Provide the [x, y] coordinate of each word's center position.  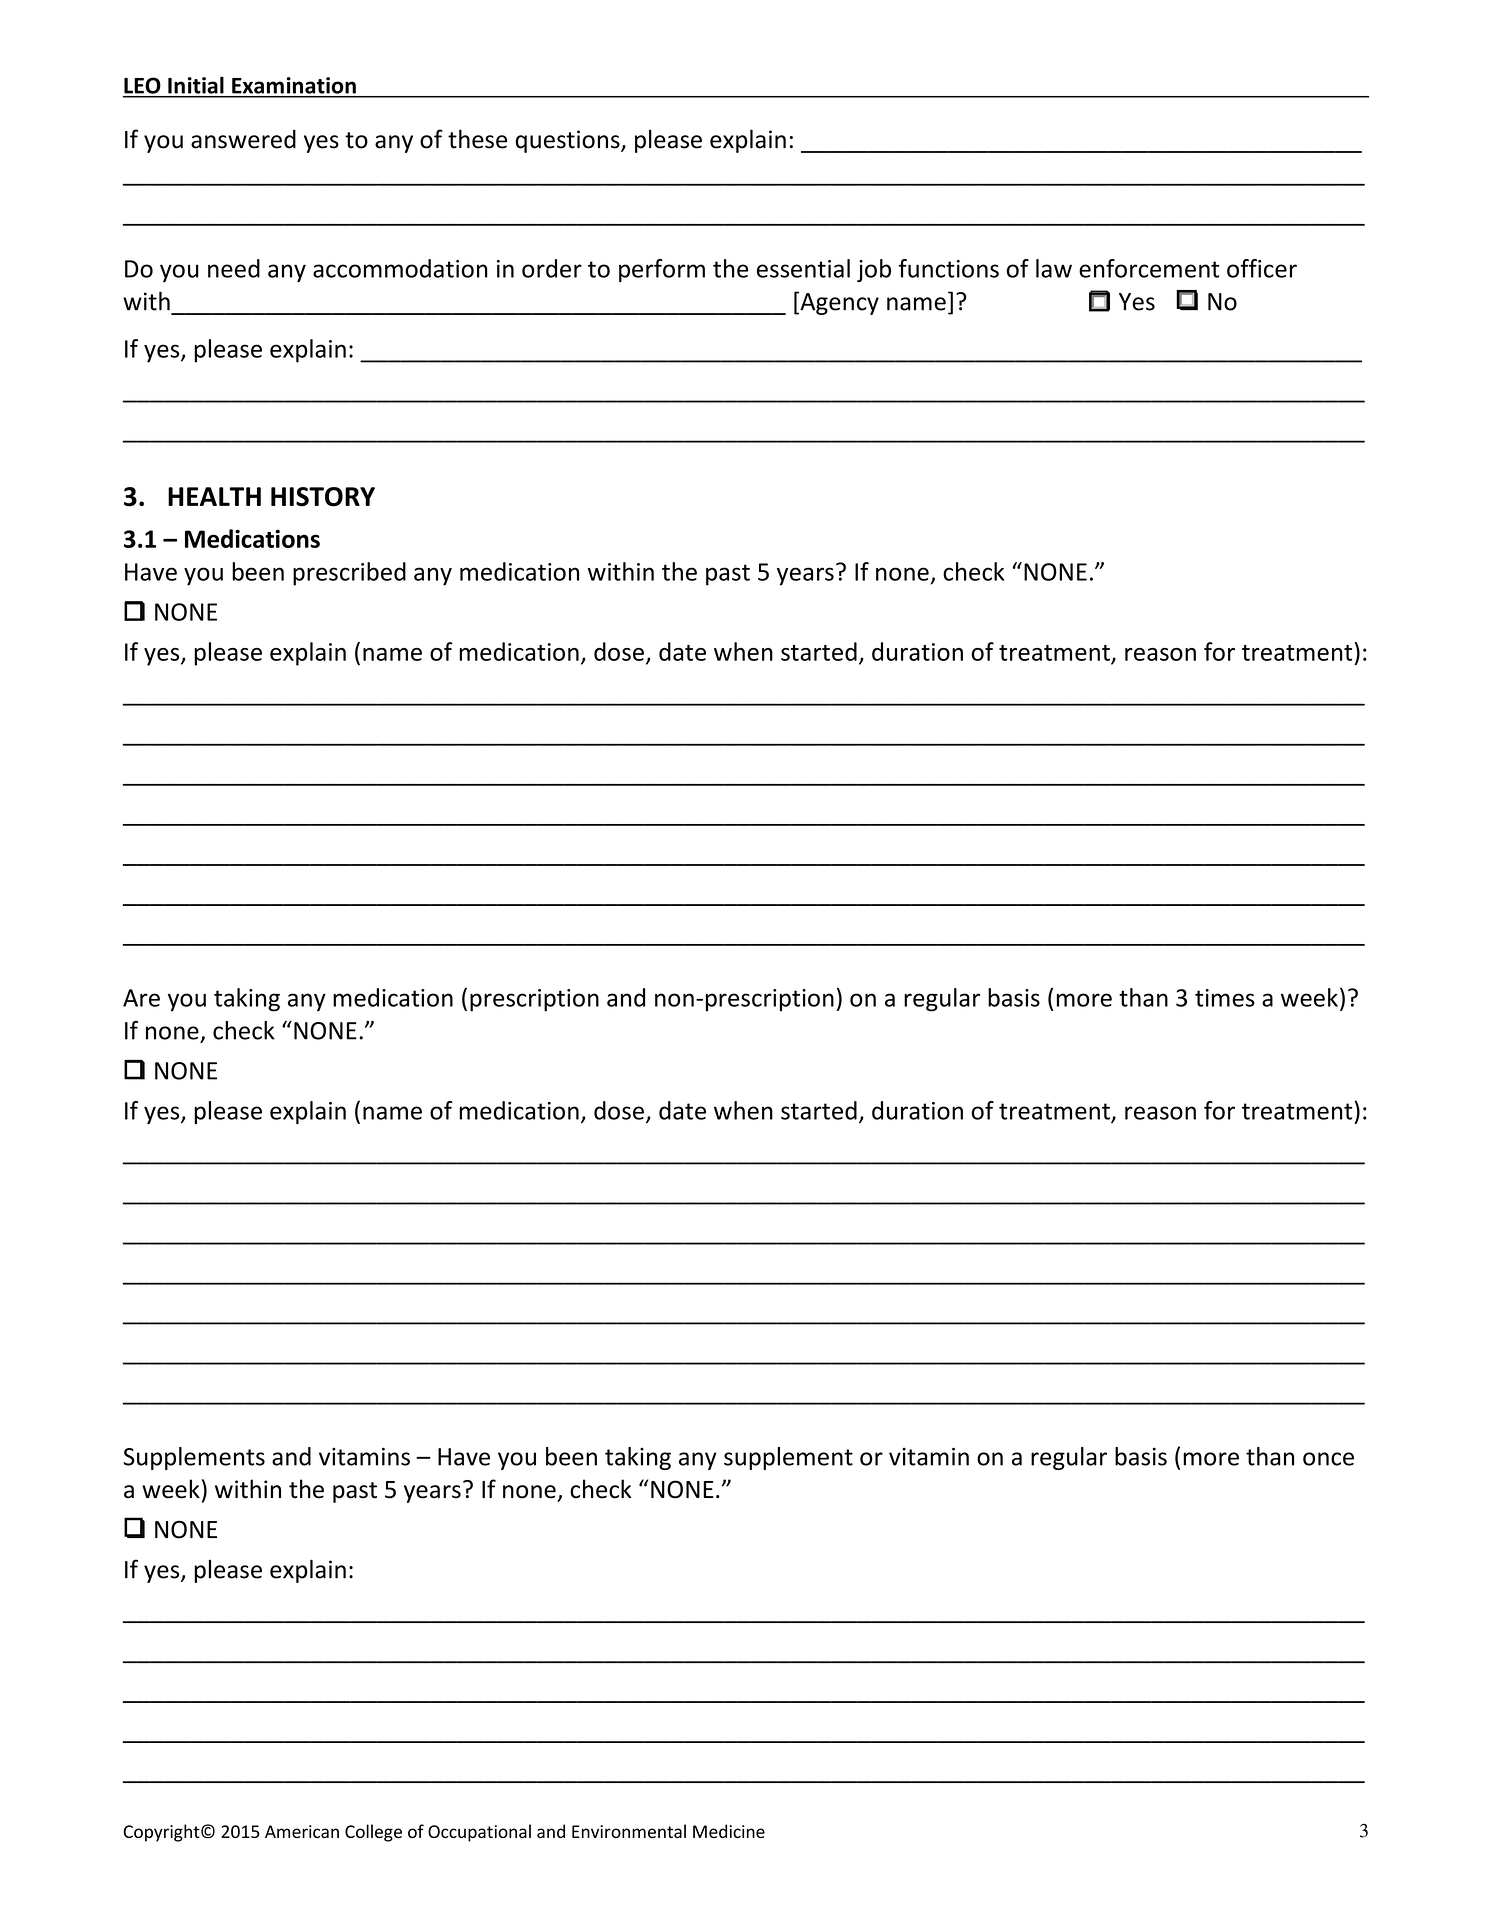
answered [243, 139]
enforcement [1149, 268]
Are [141, 998]
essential [803, 268]
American [302, 1831]
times [1225, 998]
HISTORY [323, 497]
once [1328, 1459]
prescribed [349, 574]
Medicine [729, 1831]
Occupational [479, 1833]
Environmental [629, 1831]
